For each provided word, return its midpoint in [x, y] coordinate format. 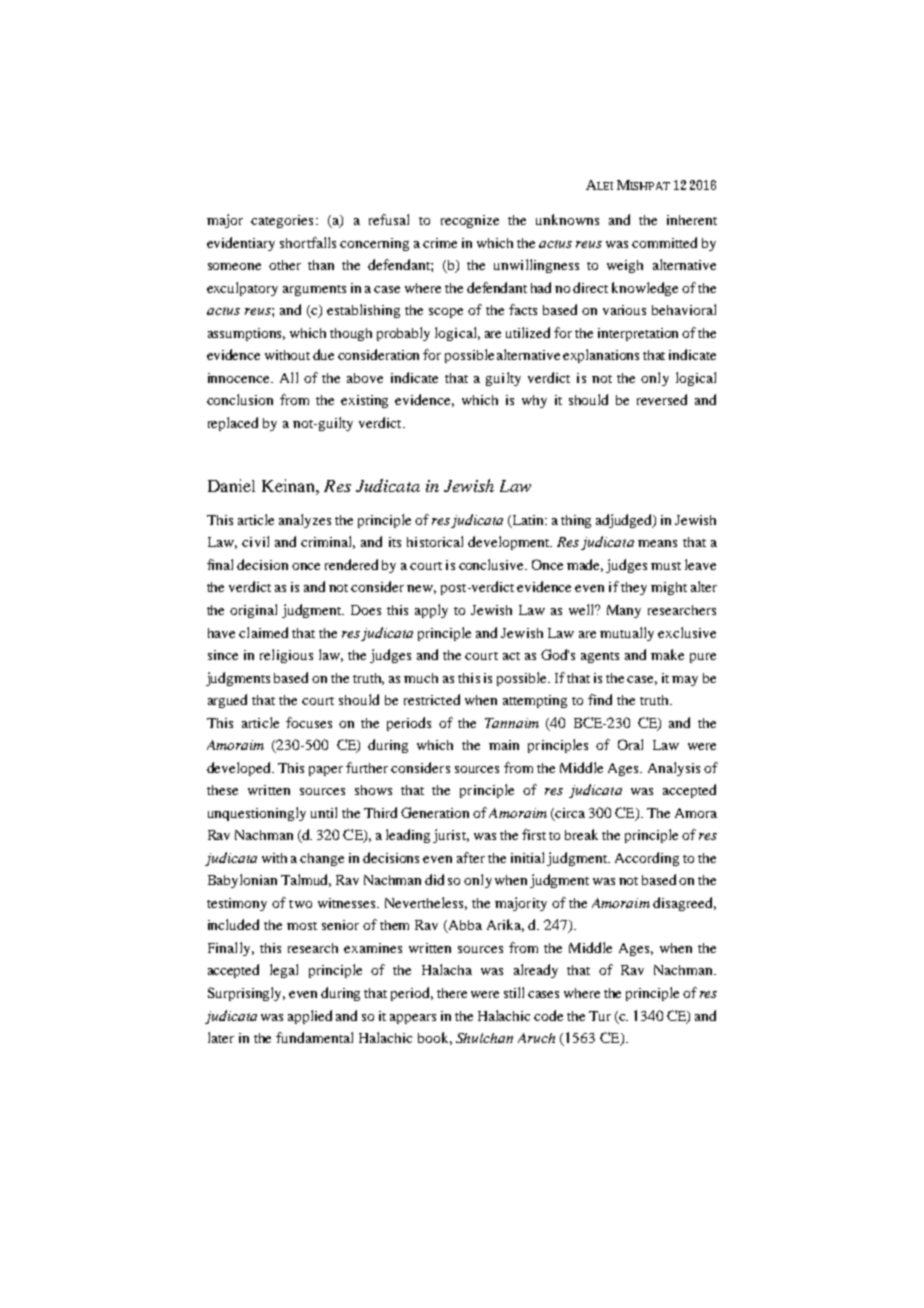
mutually [627, 634]
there [452, 993]
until [324, 812]
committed [664, 242]
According [647, 859]
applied [310, 1017]
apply [431, 611]
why [534, 401]
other [285, 265]
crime [440, 243]
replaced [233, 424]
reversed [662, 399]
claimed [263, 632]
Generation [435, 812]
